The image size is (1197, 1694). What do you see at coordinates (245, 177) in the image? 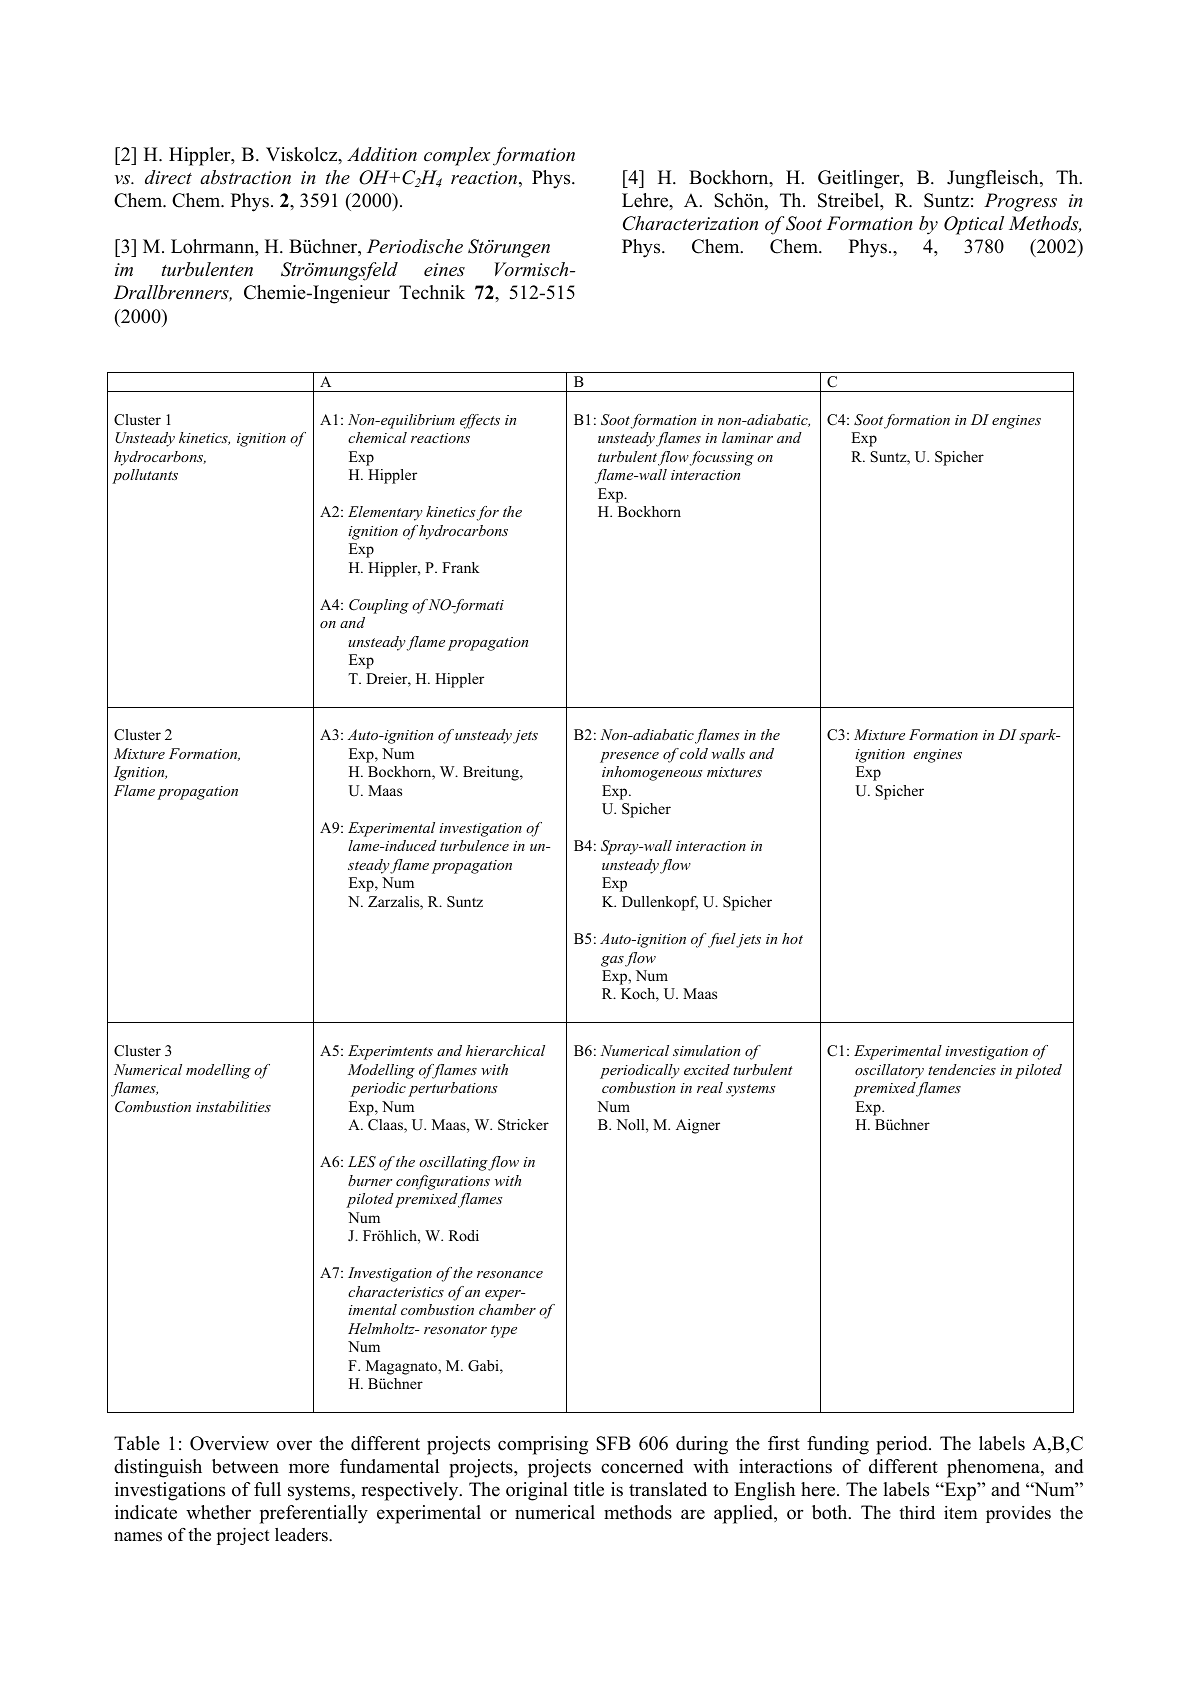
I see `abstraction` at bounding box center [245, 177].
